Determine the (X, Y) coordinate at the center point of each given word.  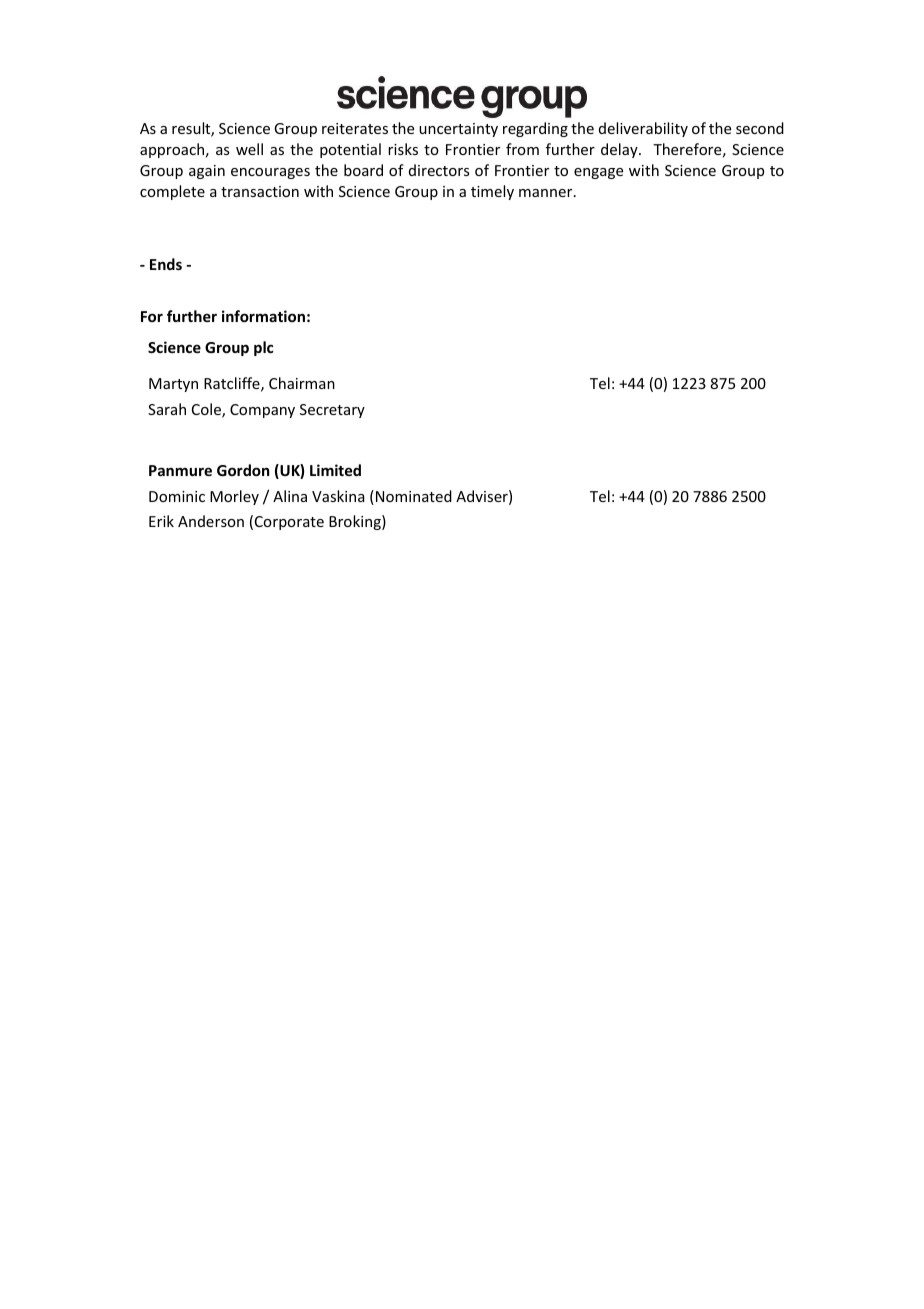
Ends (166, 264)
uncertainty (458, 130)
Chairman (302, 383)
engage (598, 173)
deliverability (643, 129)
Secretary (332, 411)
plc (264, 348)
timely (492, 192)
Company (262, 411)
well (249, 149)
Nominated (414, 496)
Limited (335, 470)
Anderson (211, 521)
